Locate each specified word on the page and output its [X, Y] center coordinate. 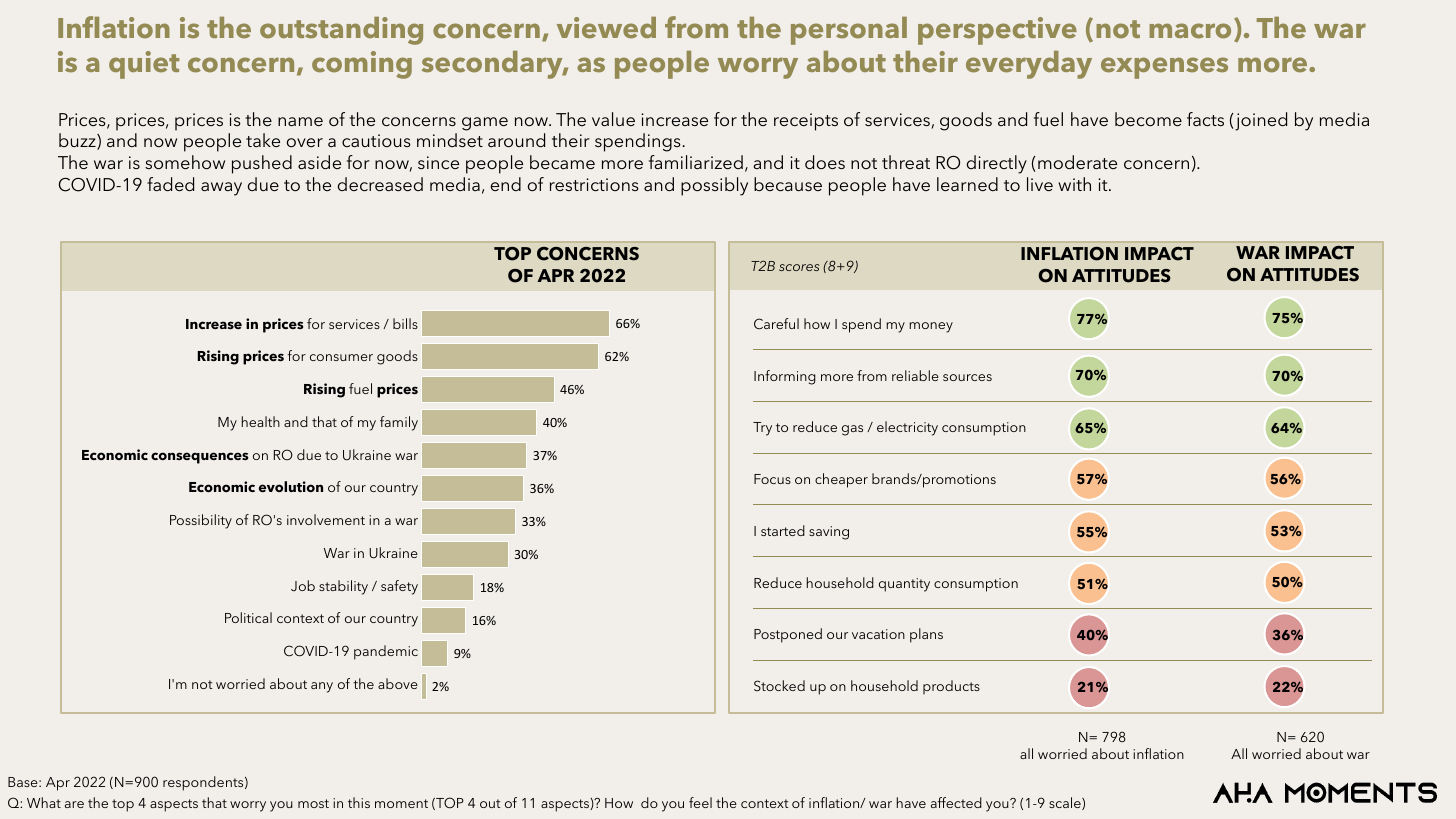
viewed [606, 28]
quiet [144, 65]
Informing [785, 377]
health [260, 421]
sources [967, 377]
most [313, 803]
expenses [1164, 68]
